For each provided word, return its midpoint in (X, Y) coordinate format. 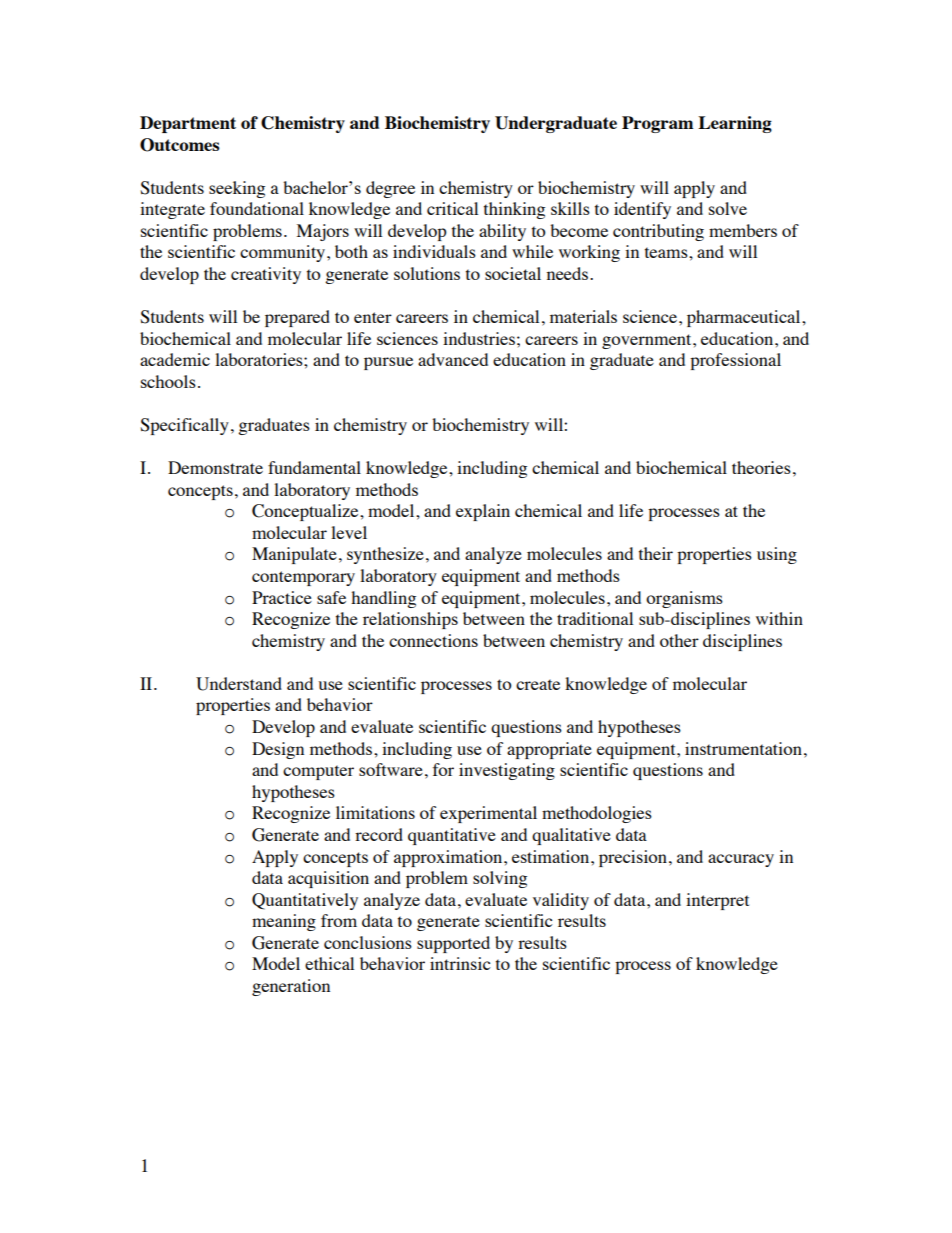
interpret (717, 901)
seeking (237, 189)
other (679, 640)
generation (291, 987)
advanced (453, 359)
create (538, 684)
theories (761, 467)
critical (452, 208)
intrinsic (460, 963)
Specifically (184, 426)
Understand (239, 684)
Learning (735, 124)
